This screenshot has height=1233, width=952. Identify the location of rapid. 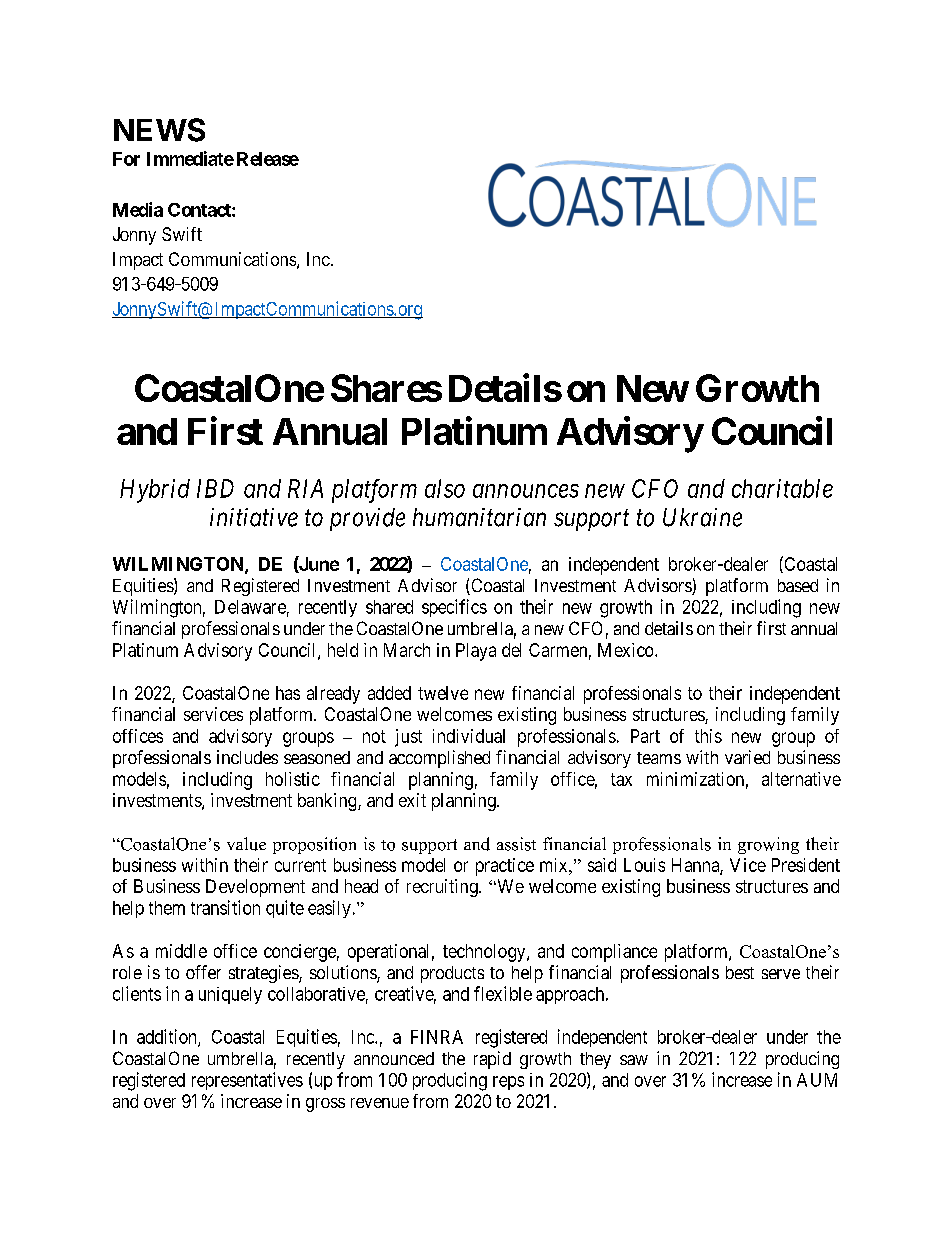
(492, 1060).
